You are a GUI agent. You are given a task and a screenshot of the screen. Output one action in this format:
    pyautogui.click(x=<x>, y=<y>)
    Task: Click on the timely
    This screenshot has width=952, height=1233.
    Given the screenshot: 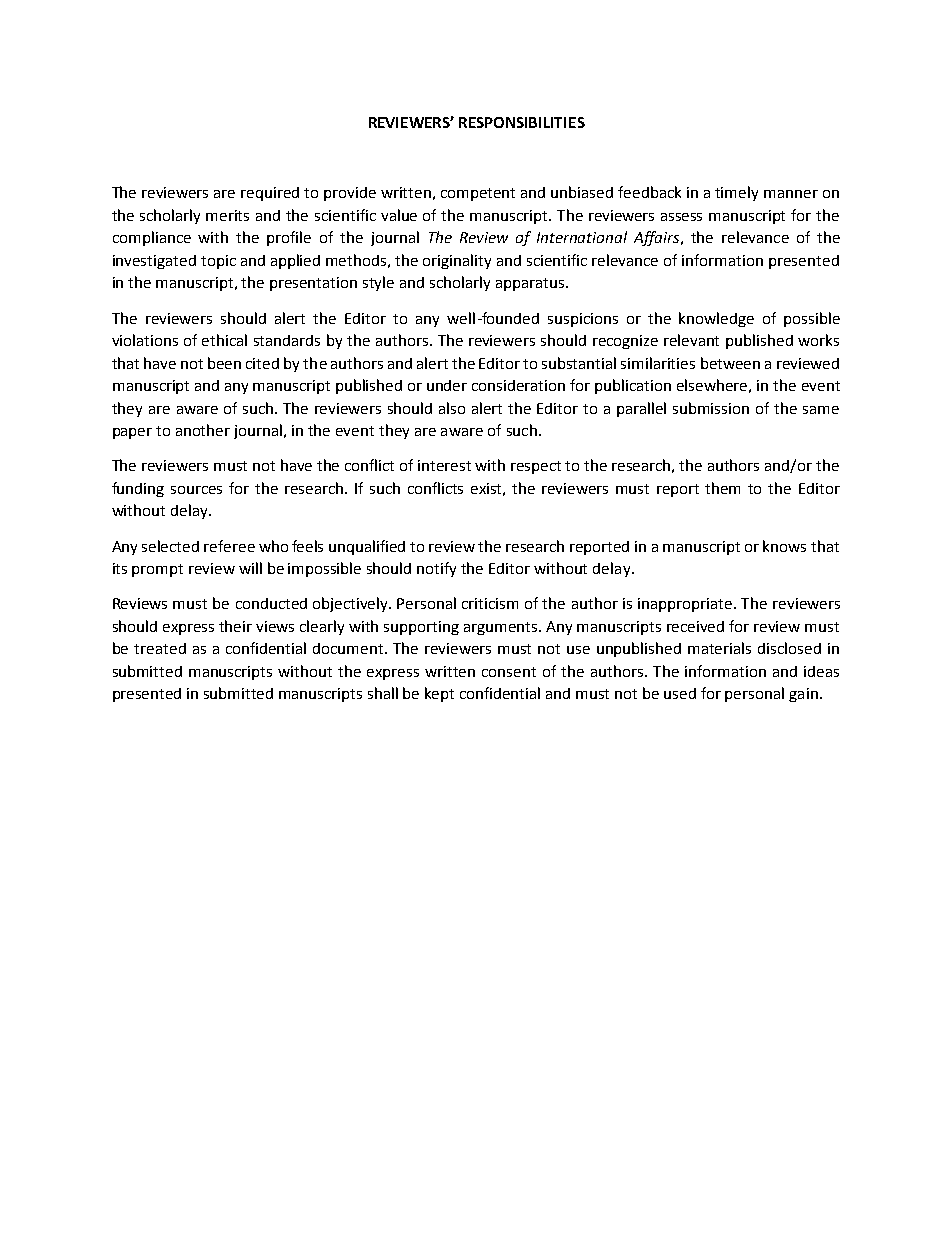 What is the action you would take?
    pyautogui.click(x=736, y=193)
